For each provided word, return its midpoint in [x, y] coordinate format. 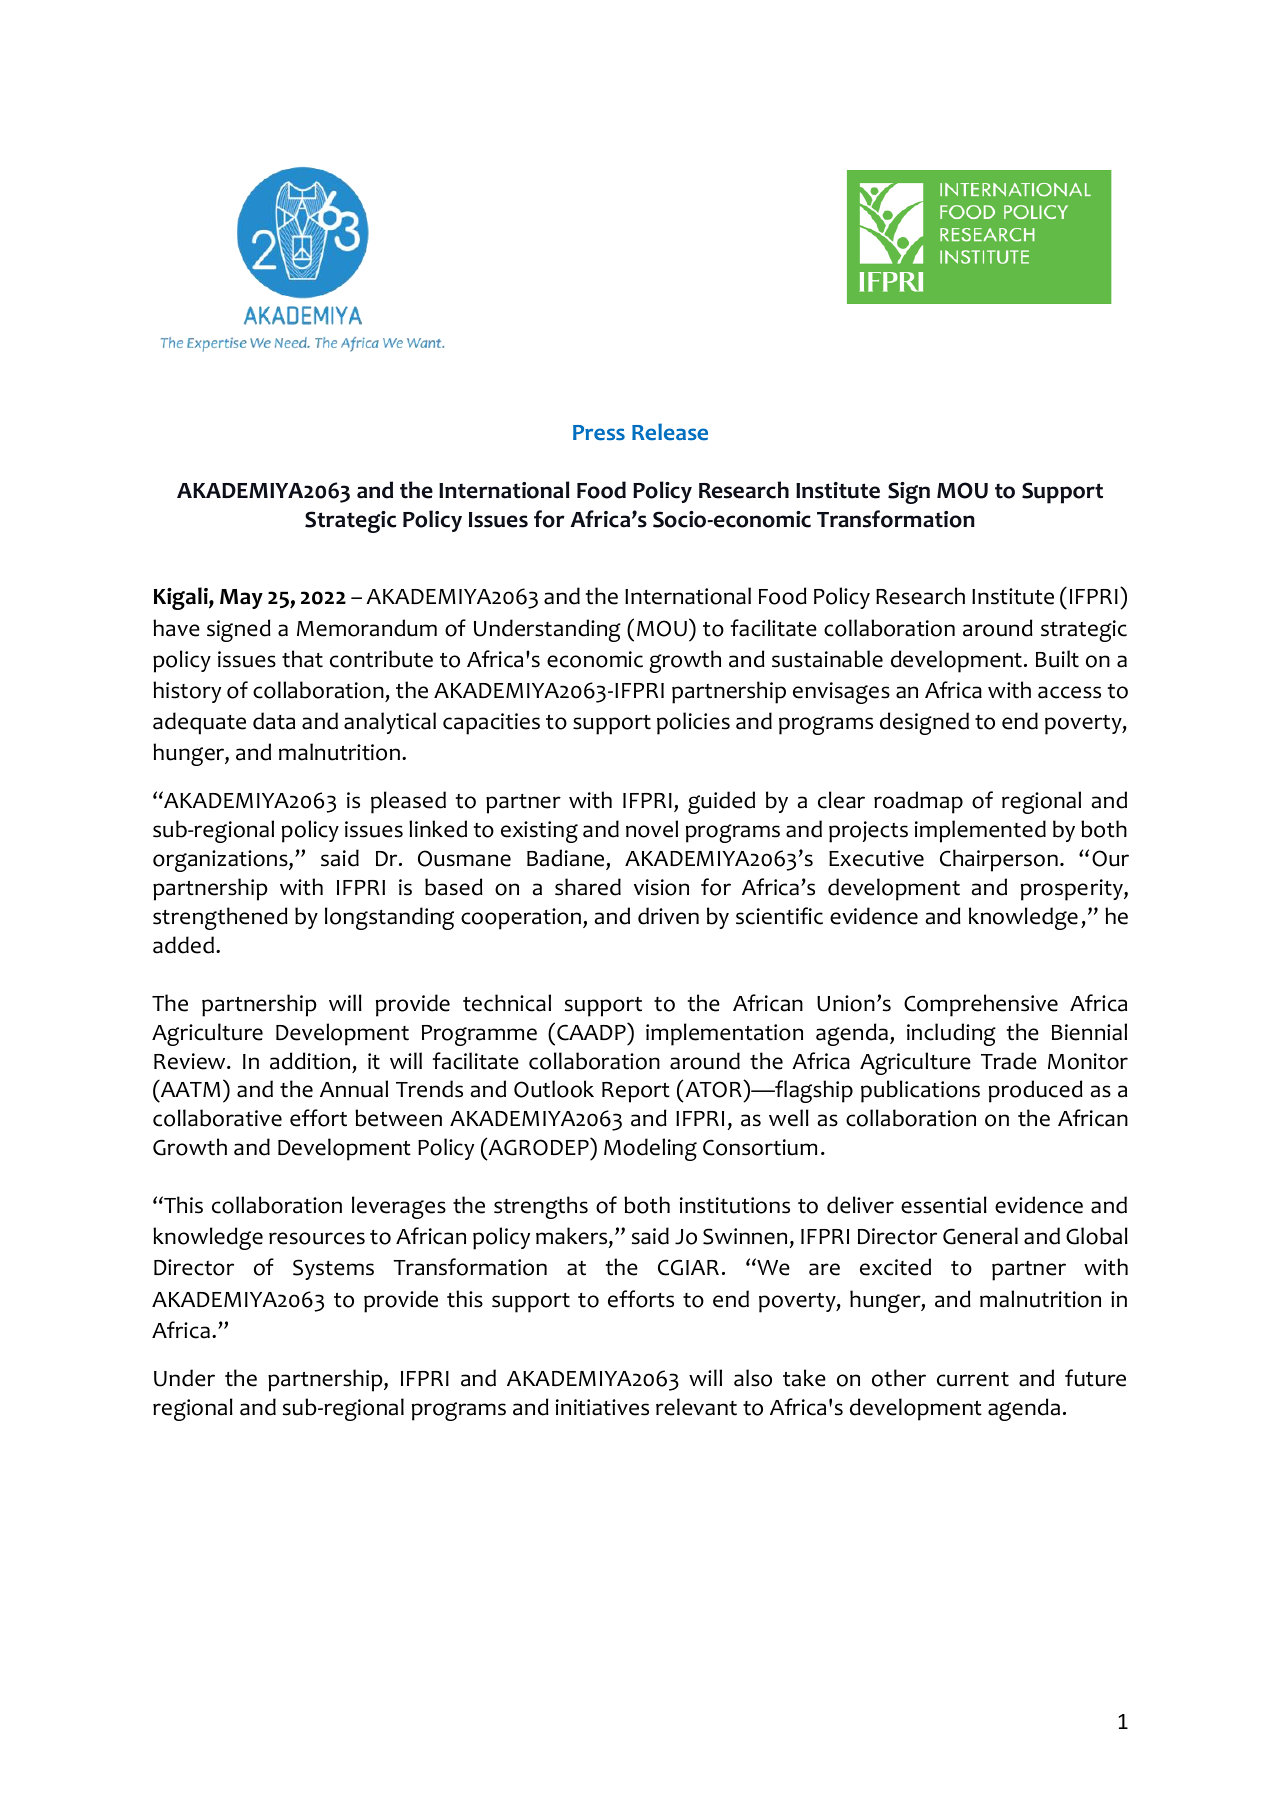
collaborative [217, 1118]
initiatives [602, 1407]
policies [693, 723]
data [274, 721]
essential [944, 1205]
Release [670, 432]
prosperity [1073, 890]
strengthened [220, 918]
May [241, 599]
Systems [333, 1269]
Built [1057, 659]
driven [668, 916]
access [1069, 692]
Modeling [650, 1149]
